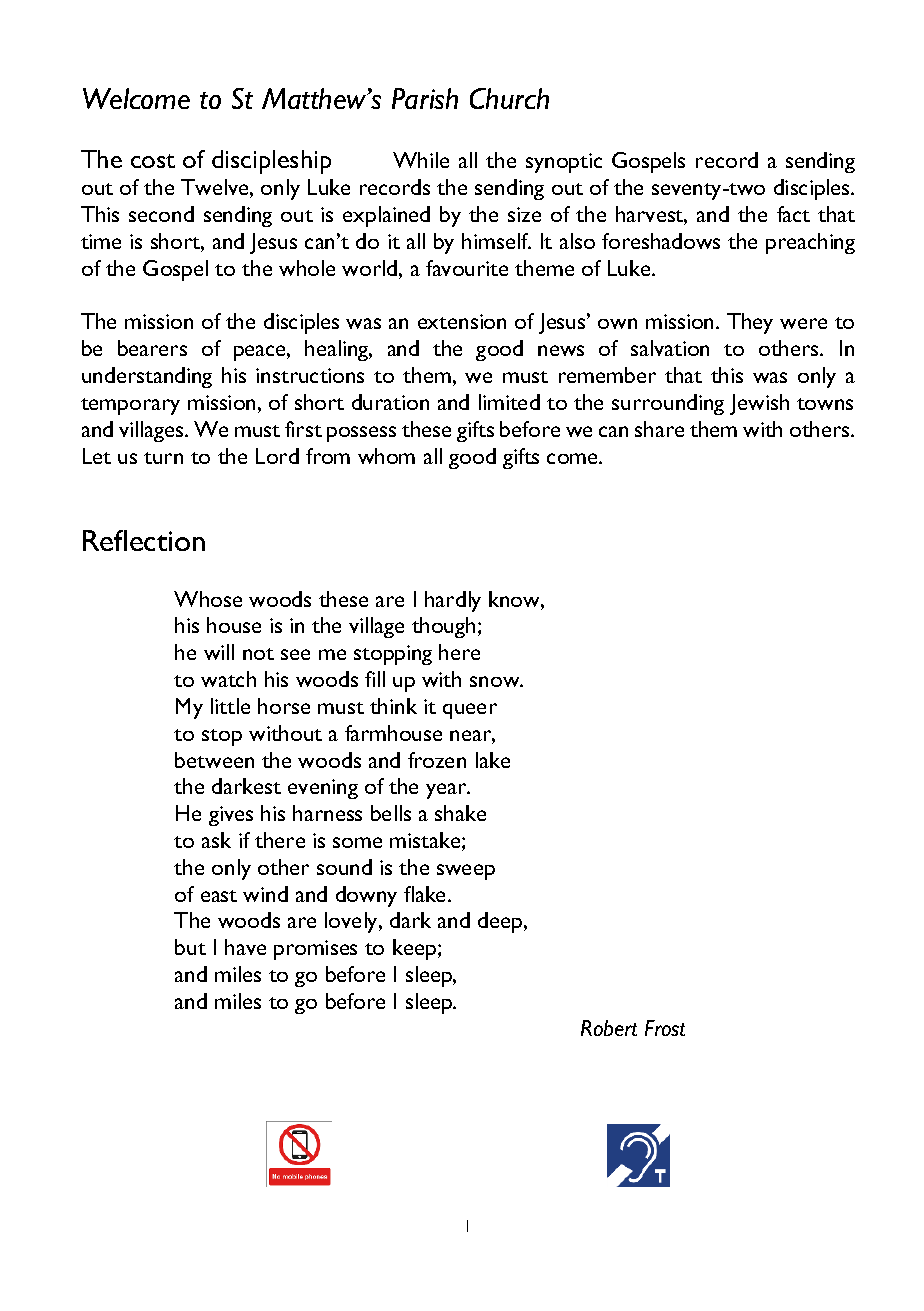  I want to click on fact, so click(793, 214).
